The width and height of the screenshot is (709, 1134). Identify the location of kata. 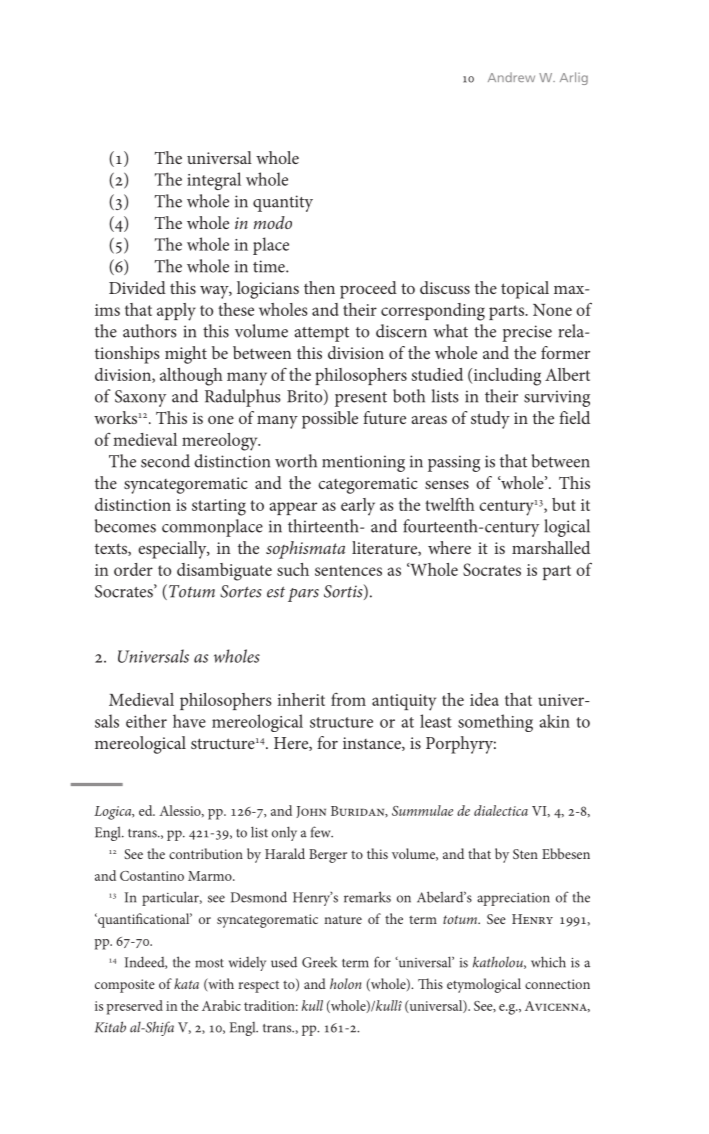
(186, 983).
